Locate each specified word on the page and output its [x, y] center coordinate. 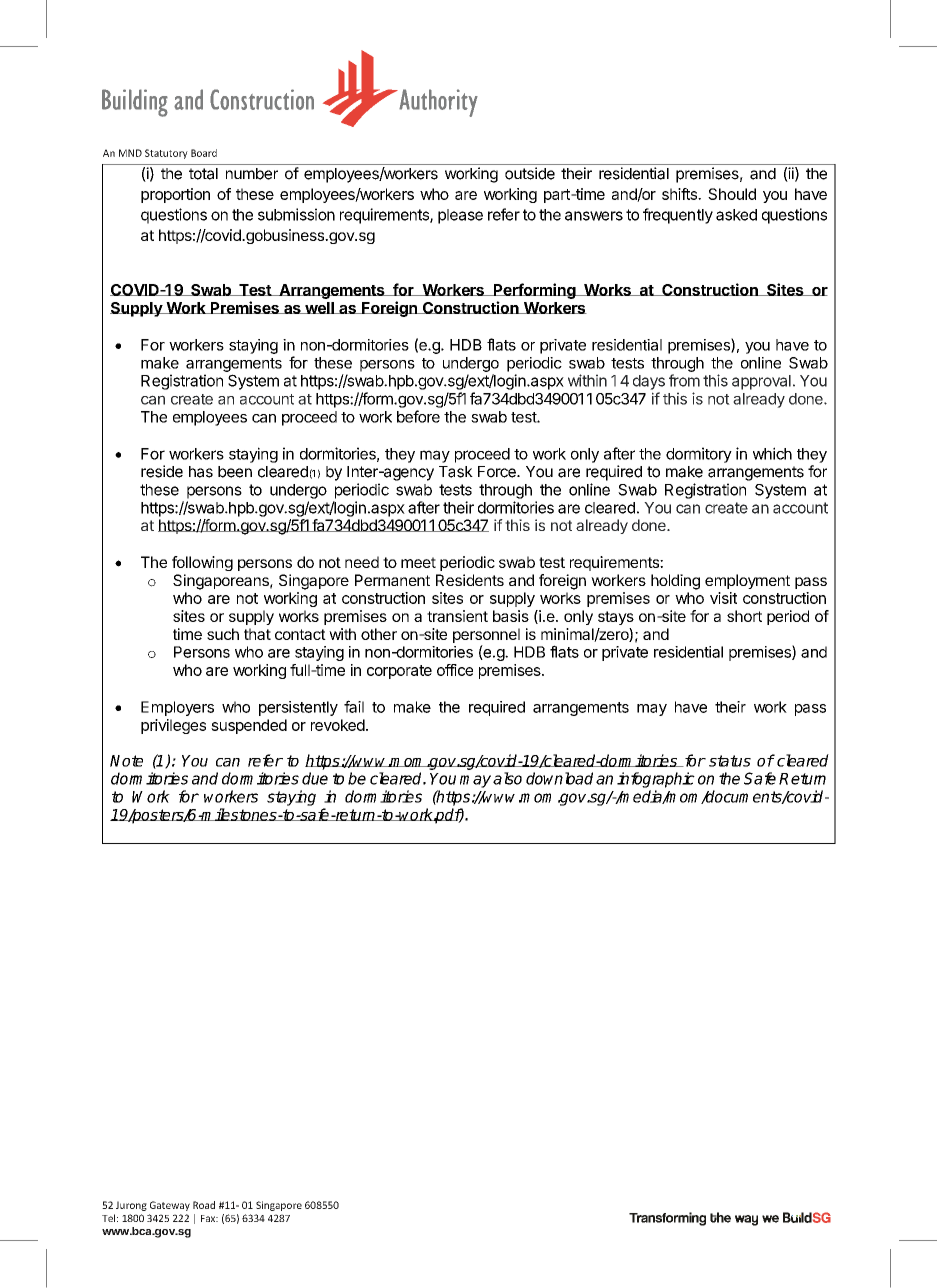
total [203, 174]
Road [204, 1205]
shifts [680, 194]
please [460, 216]
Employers [177, 708]
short [744, 616]
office [455, 670]
